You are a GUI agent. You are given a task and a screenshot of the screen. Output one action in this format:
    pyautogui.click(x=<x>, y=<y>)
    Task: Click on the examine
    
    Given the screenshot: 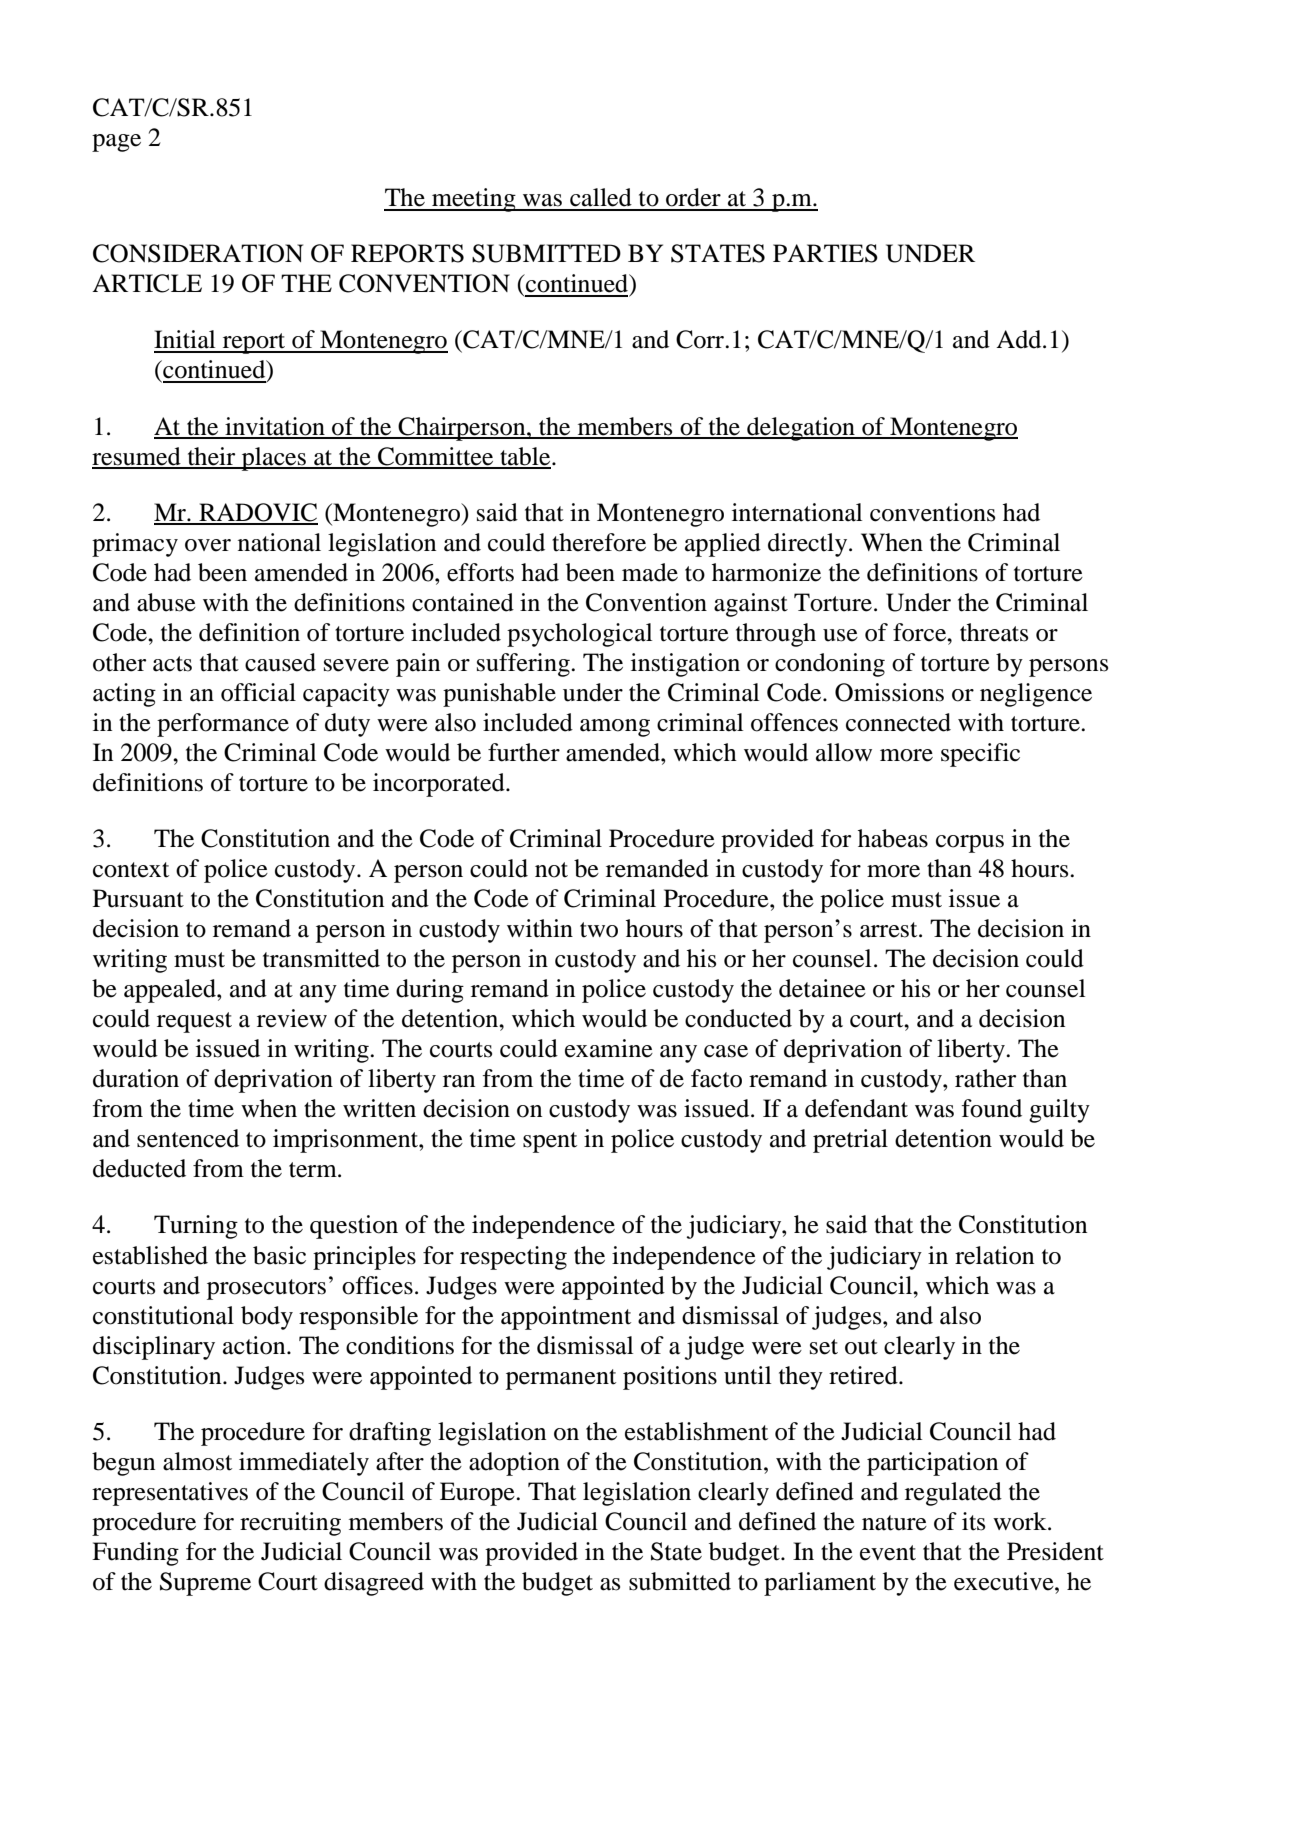 What is the action you would take?
    pyautogui.click(x=609, y=1048)
